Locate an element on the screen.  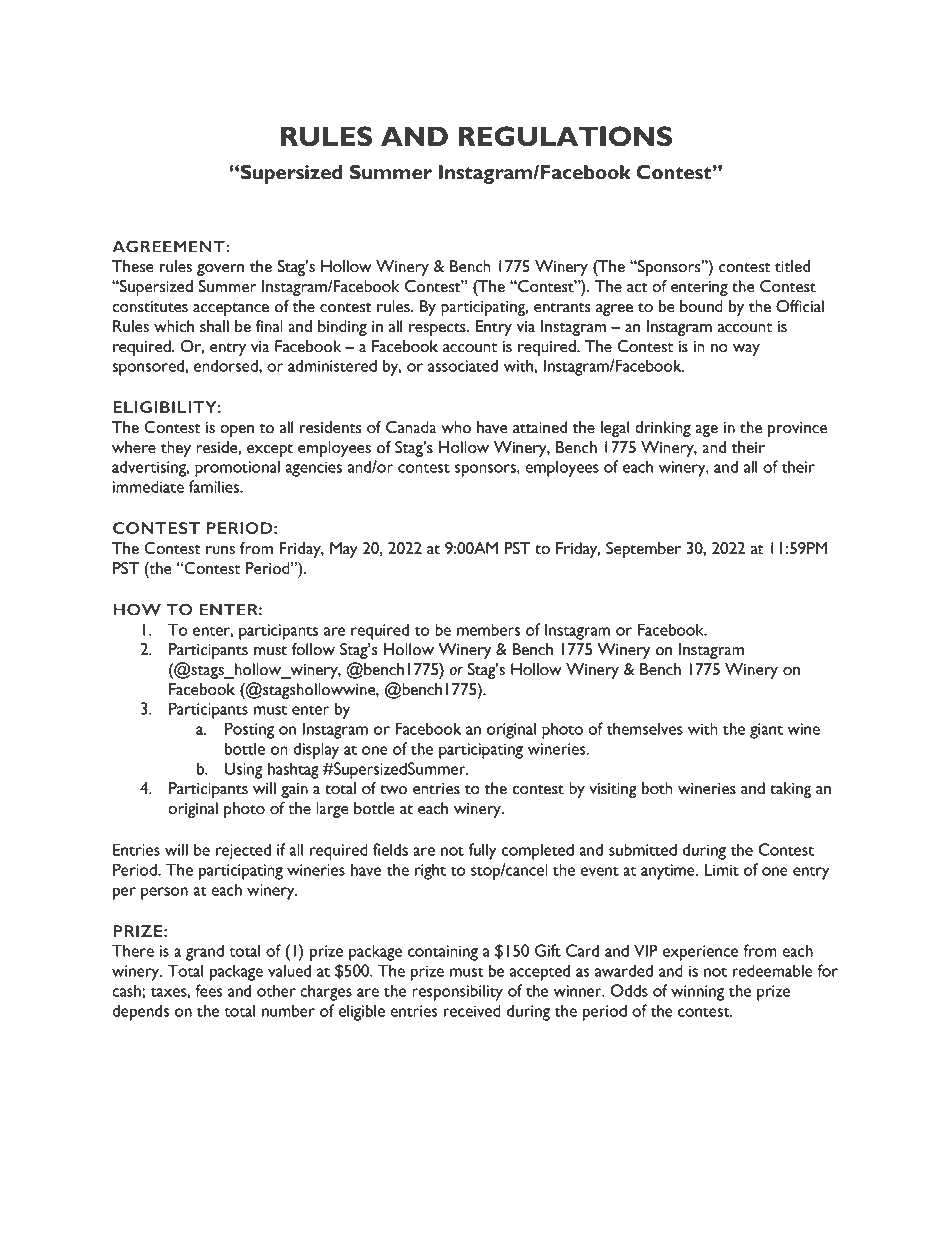
runs is located at coordinates (220, 550).
